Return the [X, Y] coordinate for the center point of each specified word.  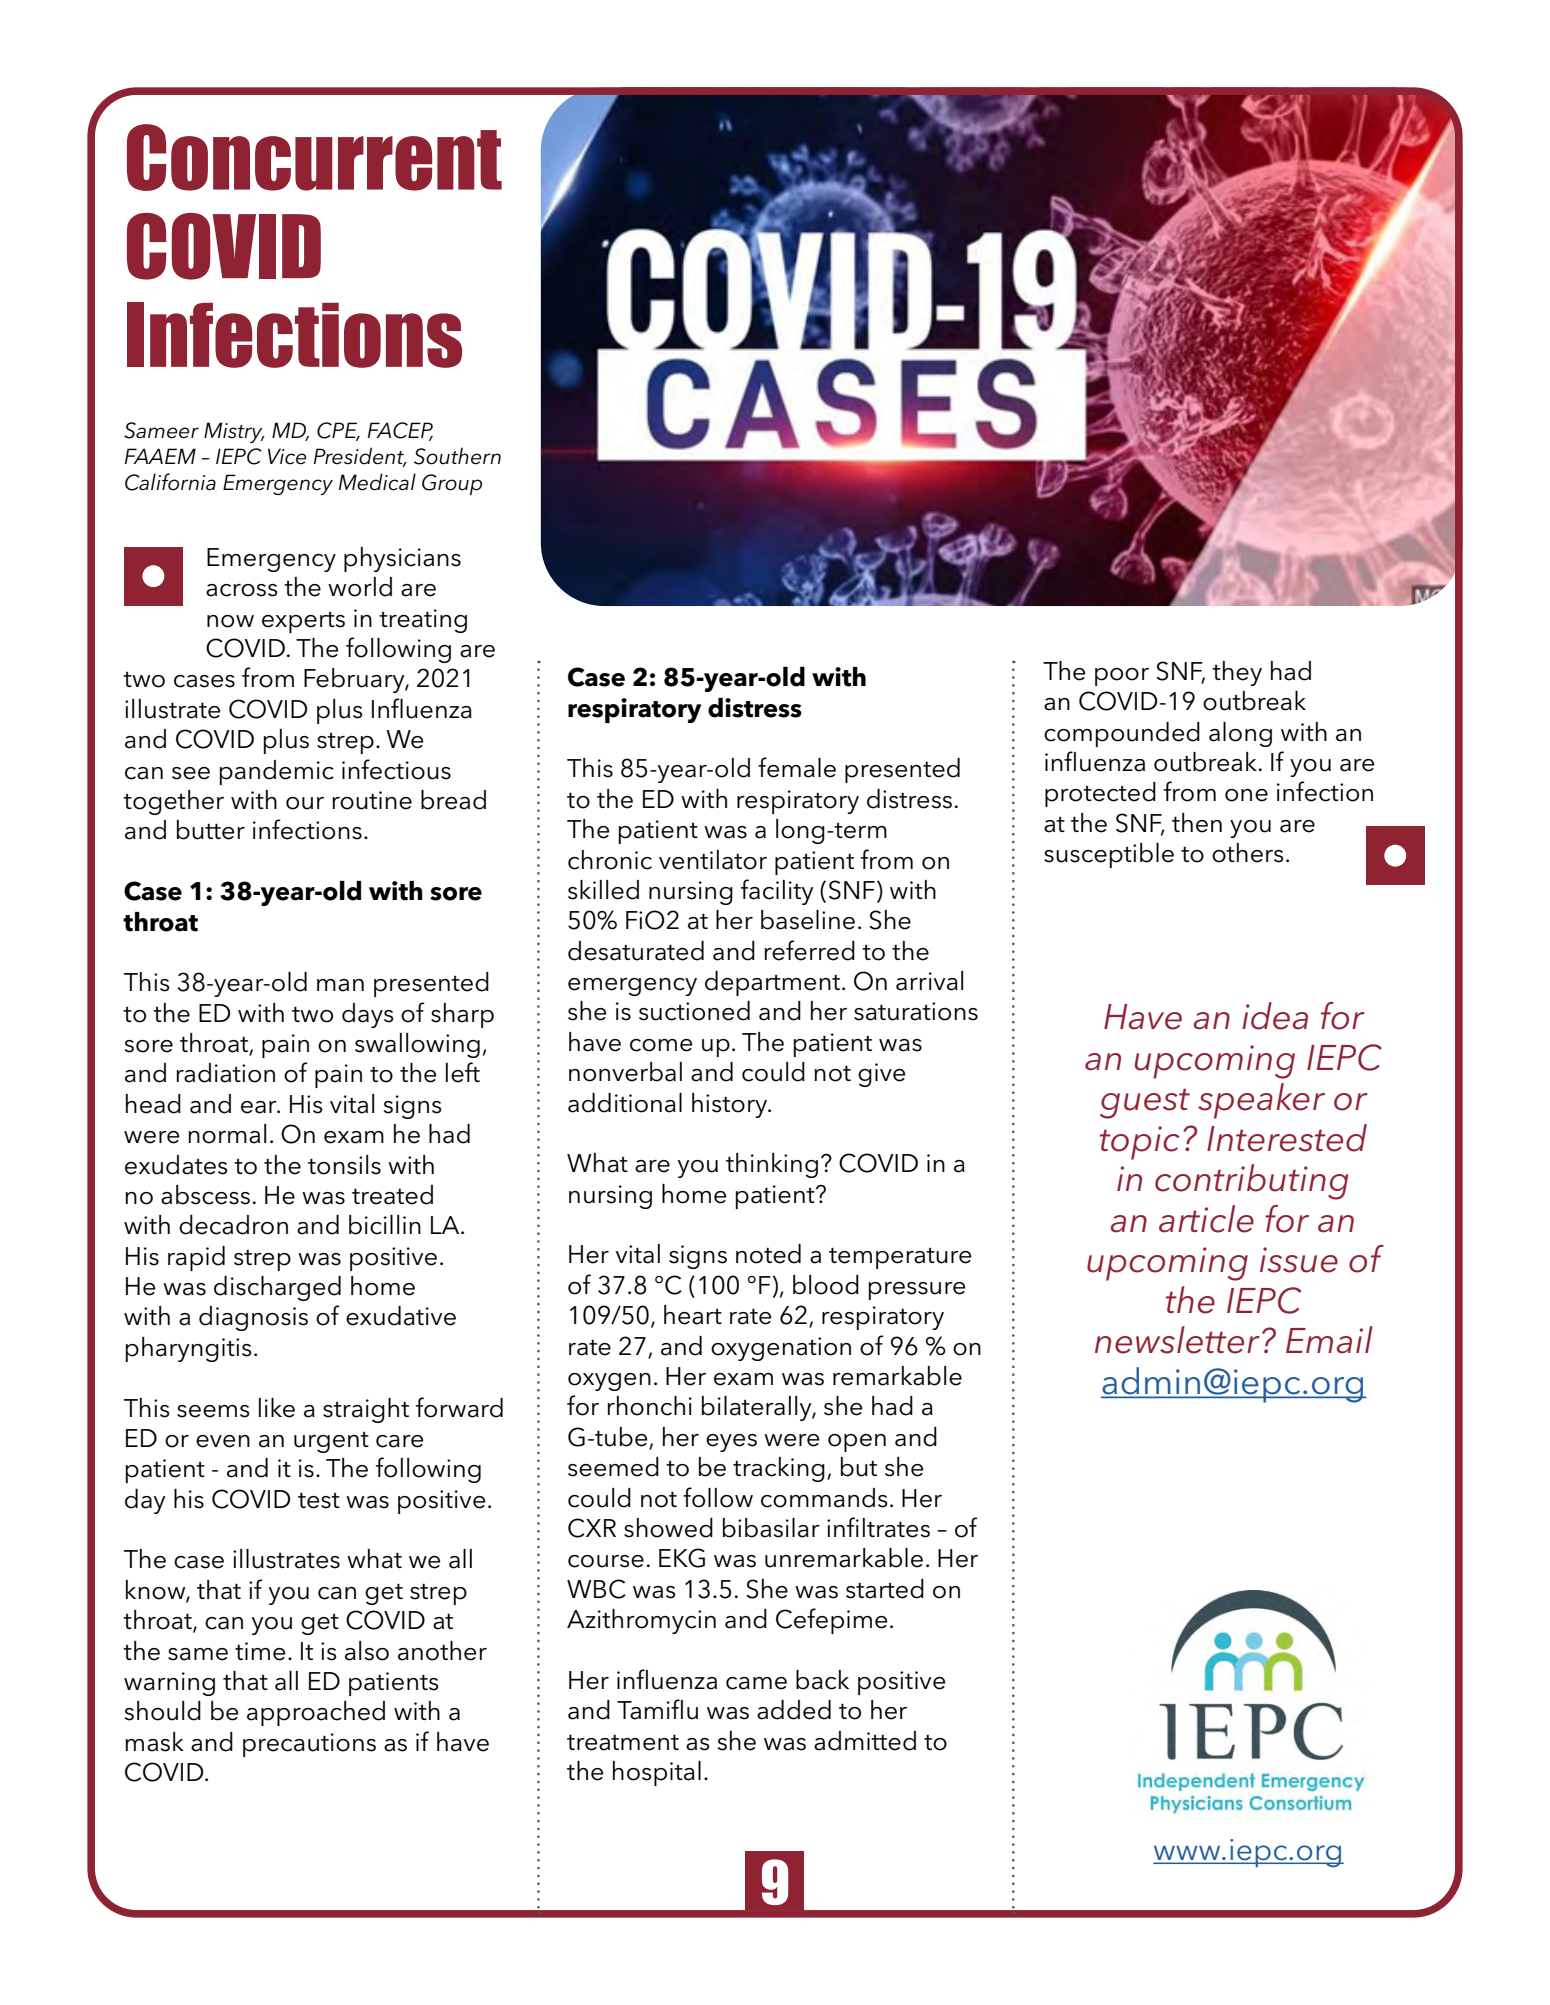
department [774, 983]
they [1237, 673]
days [368, 1015]
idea [1275, 1016]
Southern [457, 456]
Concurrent [314, 157]
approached [316, 1713]
